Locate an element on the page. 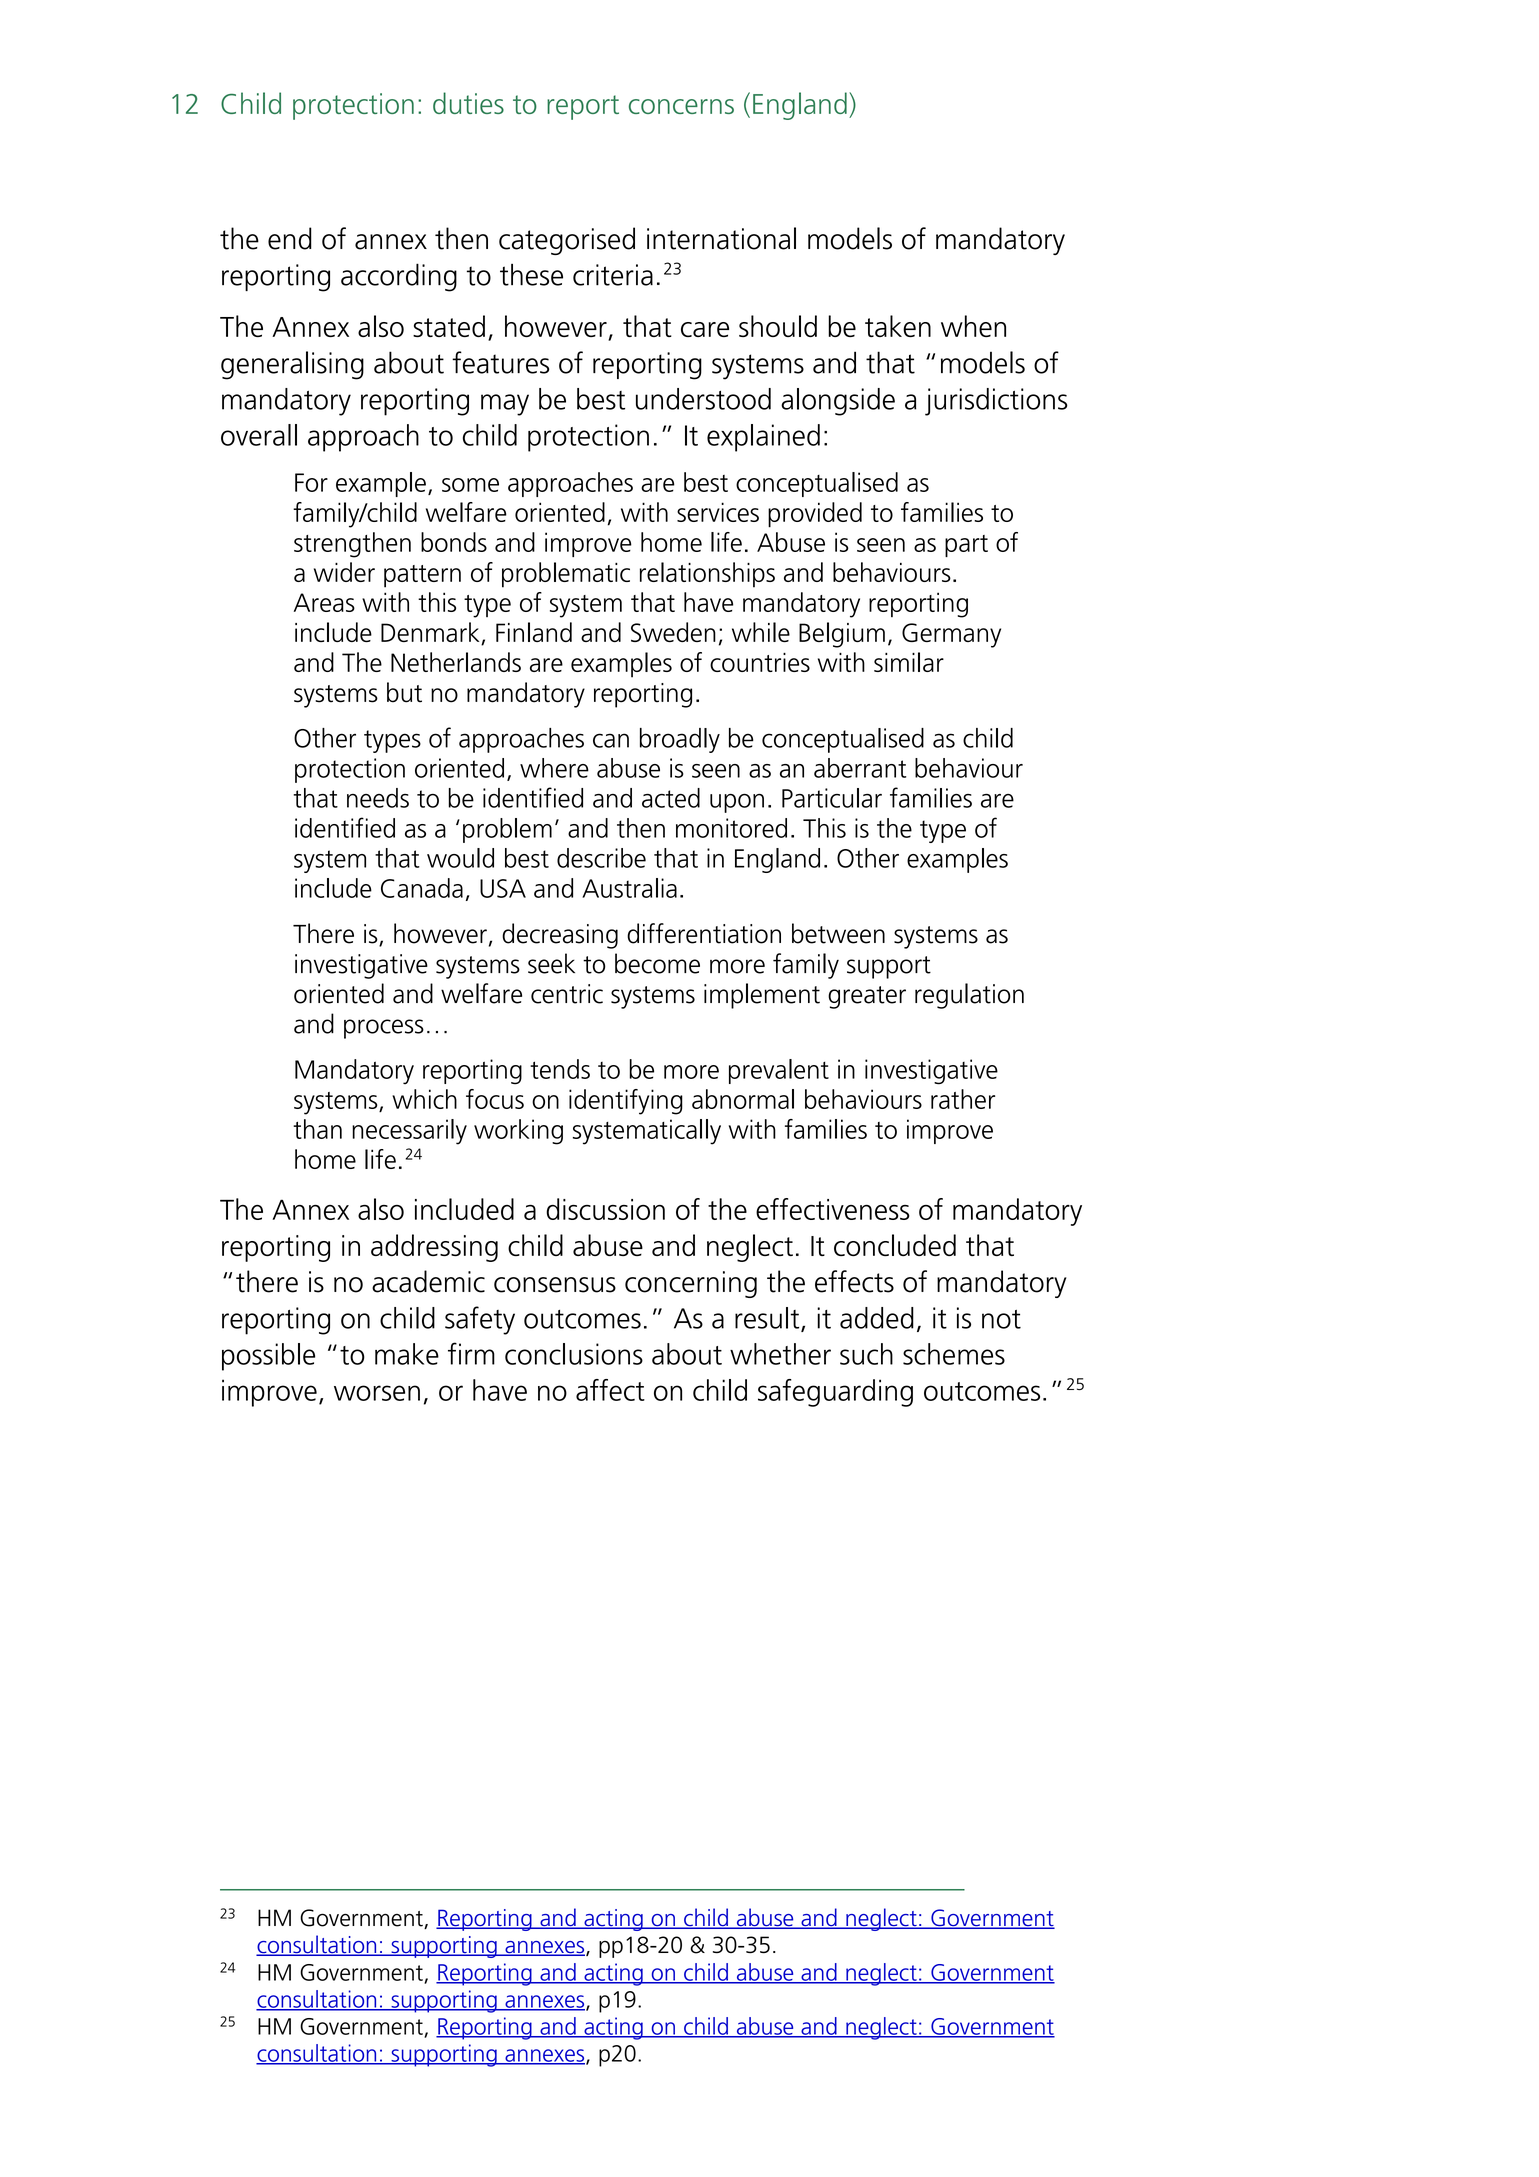 This document has width=1539, height=2177. duties is located at coordinates (468, 103).
